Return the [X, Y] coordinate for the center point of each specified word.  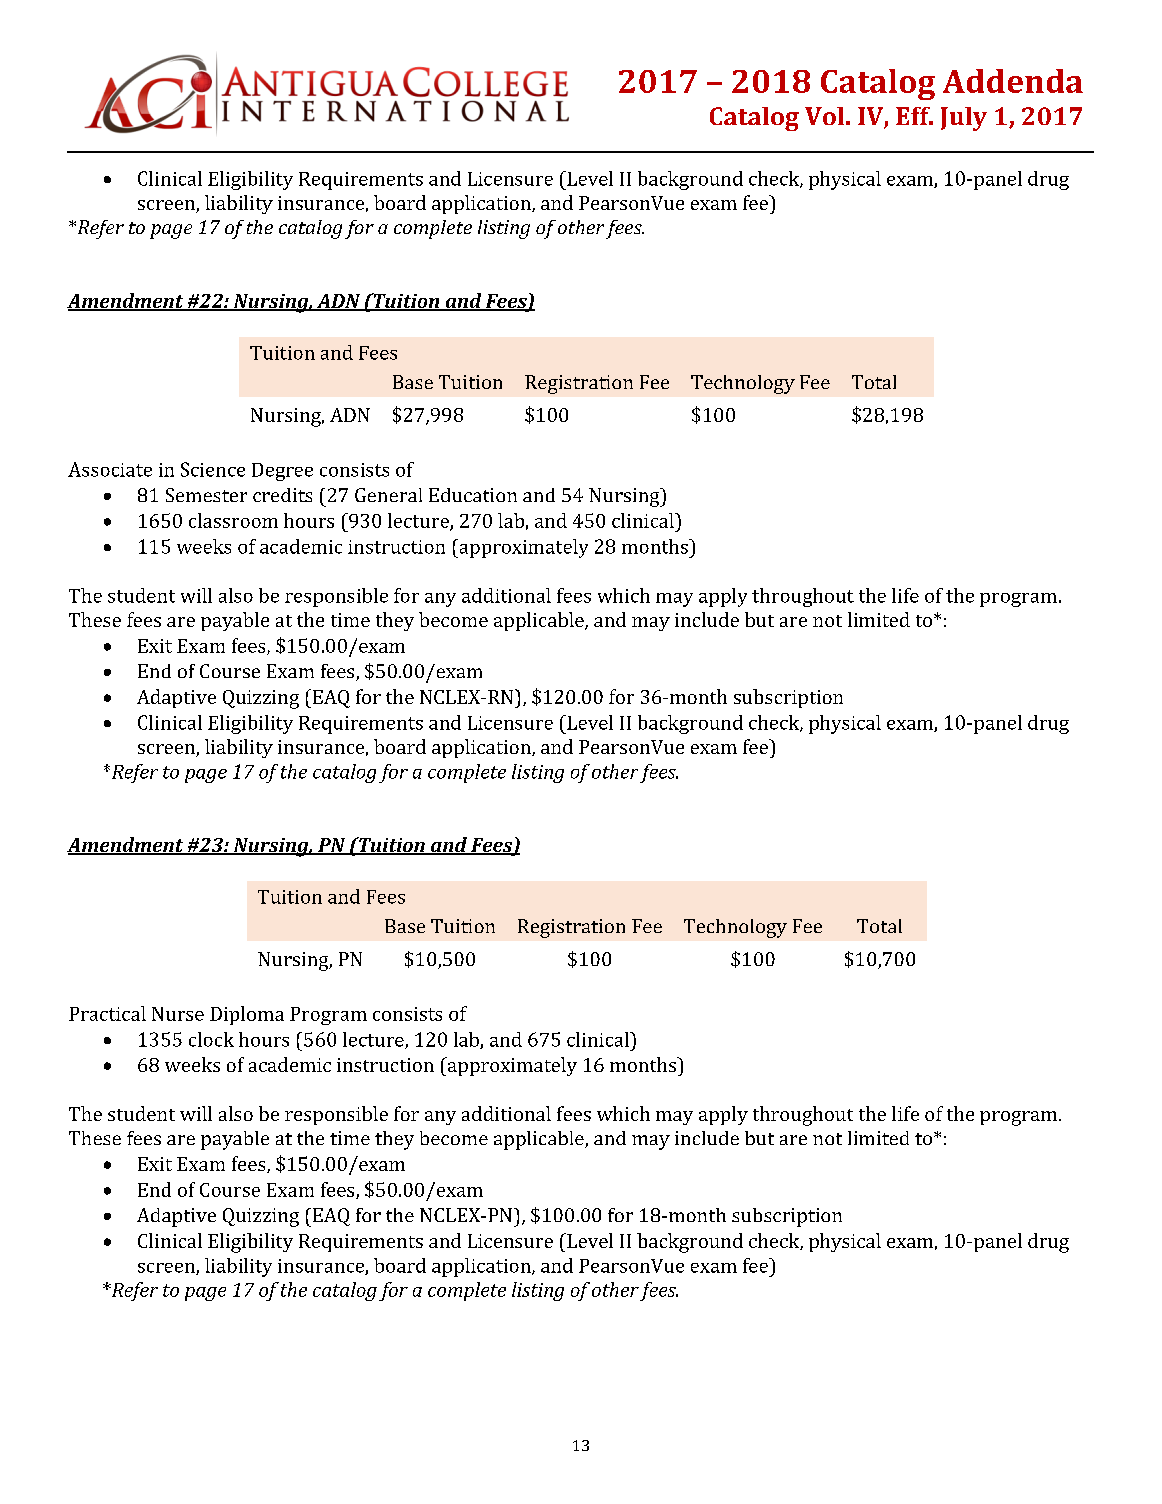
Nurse [178, 1014]
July [964, 119]
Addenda [1013, 81]
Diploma [247, 1015]
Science [213, 469]
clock [211, 1039]
